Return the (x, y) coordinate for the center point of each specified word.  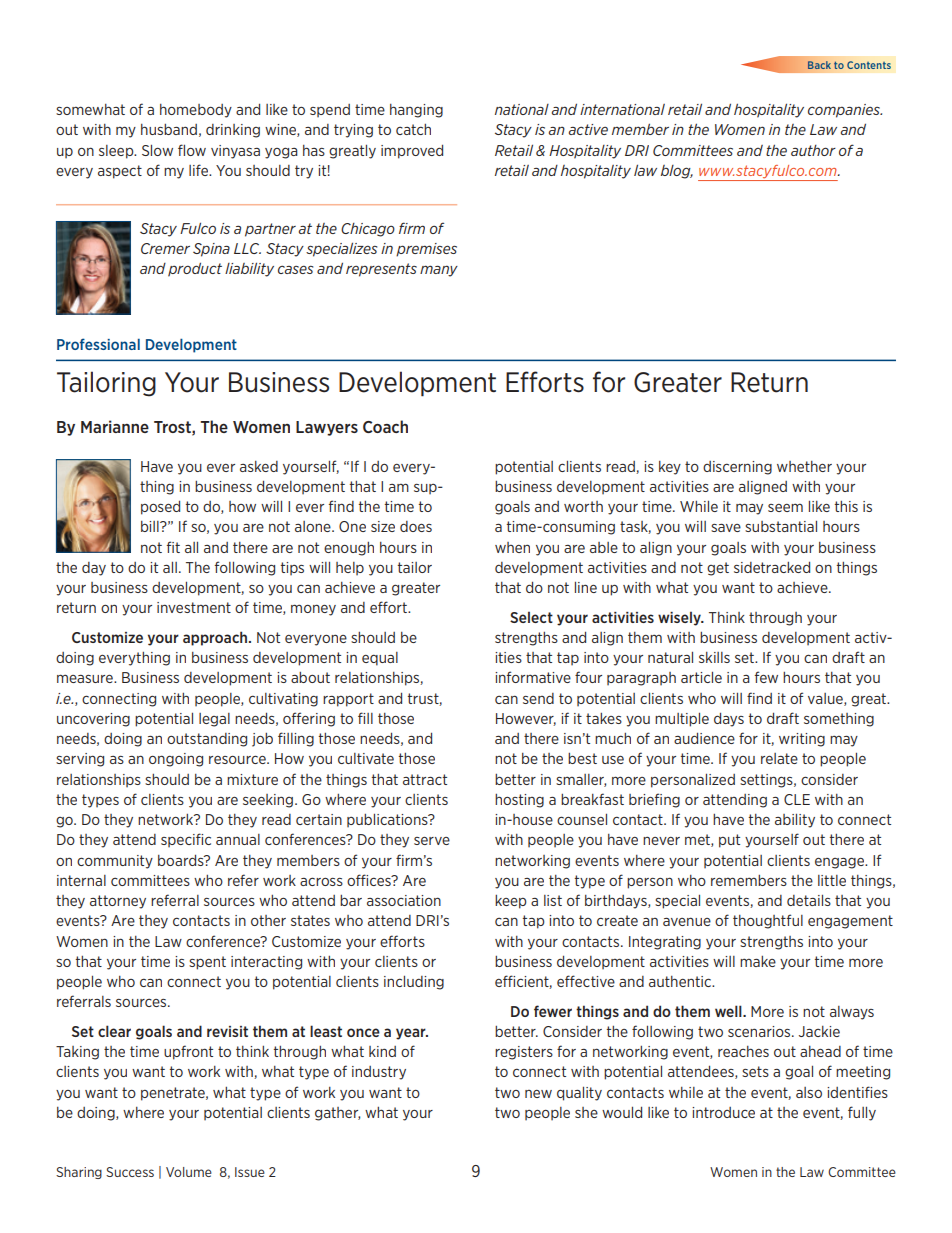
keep (511, 902)
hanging (416, 111)
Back (819, 65)
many (439, 271)
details (809, 900)
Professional (98, 344)
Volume (189, 1172)
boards (182, 860)
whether (804, 466)
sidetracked (772, 567)
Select (531, 617)
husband (169, 129)
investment (194, 607)
